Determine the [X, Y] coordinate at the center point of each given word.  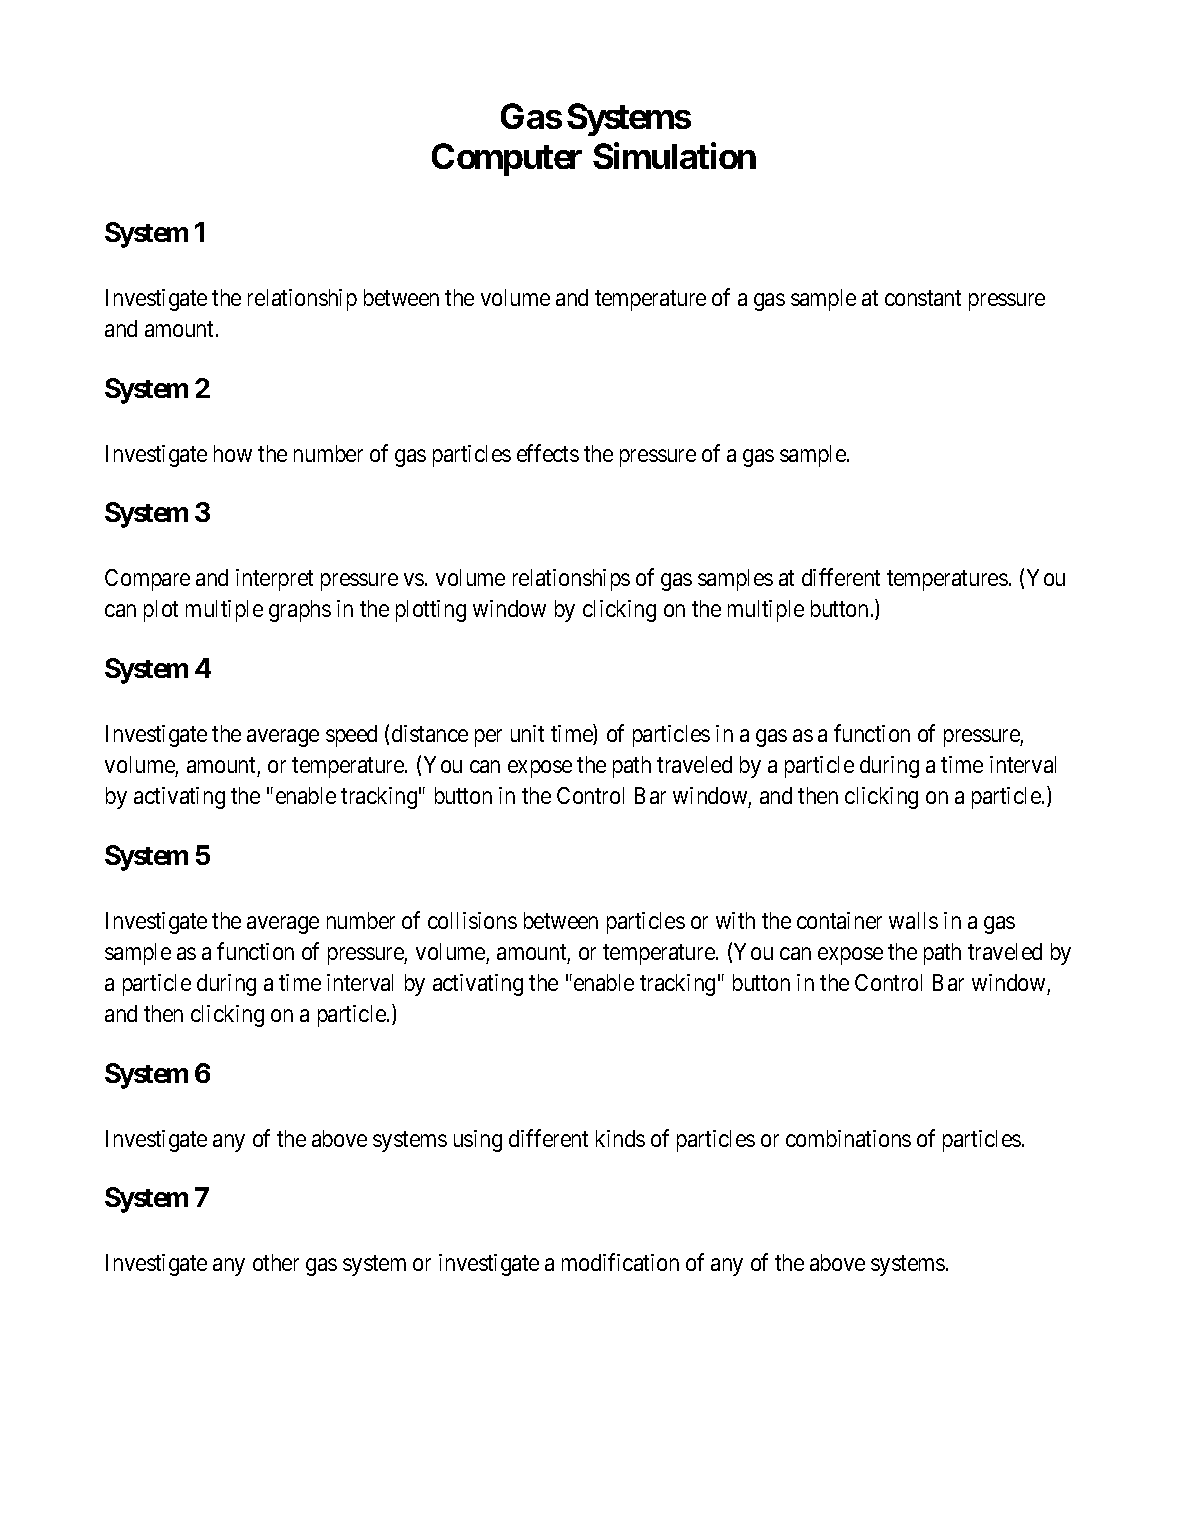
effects [548, 453]
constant [923, 298]
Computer [507, 159]
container [839, 920]
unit [527, 733]
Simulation [674, 156]
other [276, 1262]
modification [620, 1262]
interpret [274, 580]
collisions [472, 920]
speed [351, 736]
